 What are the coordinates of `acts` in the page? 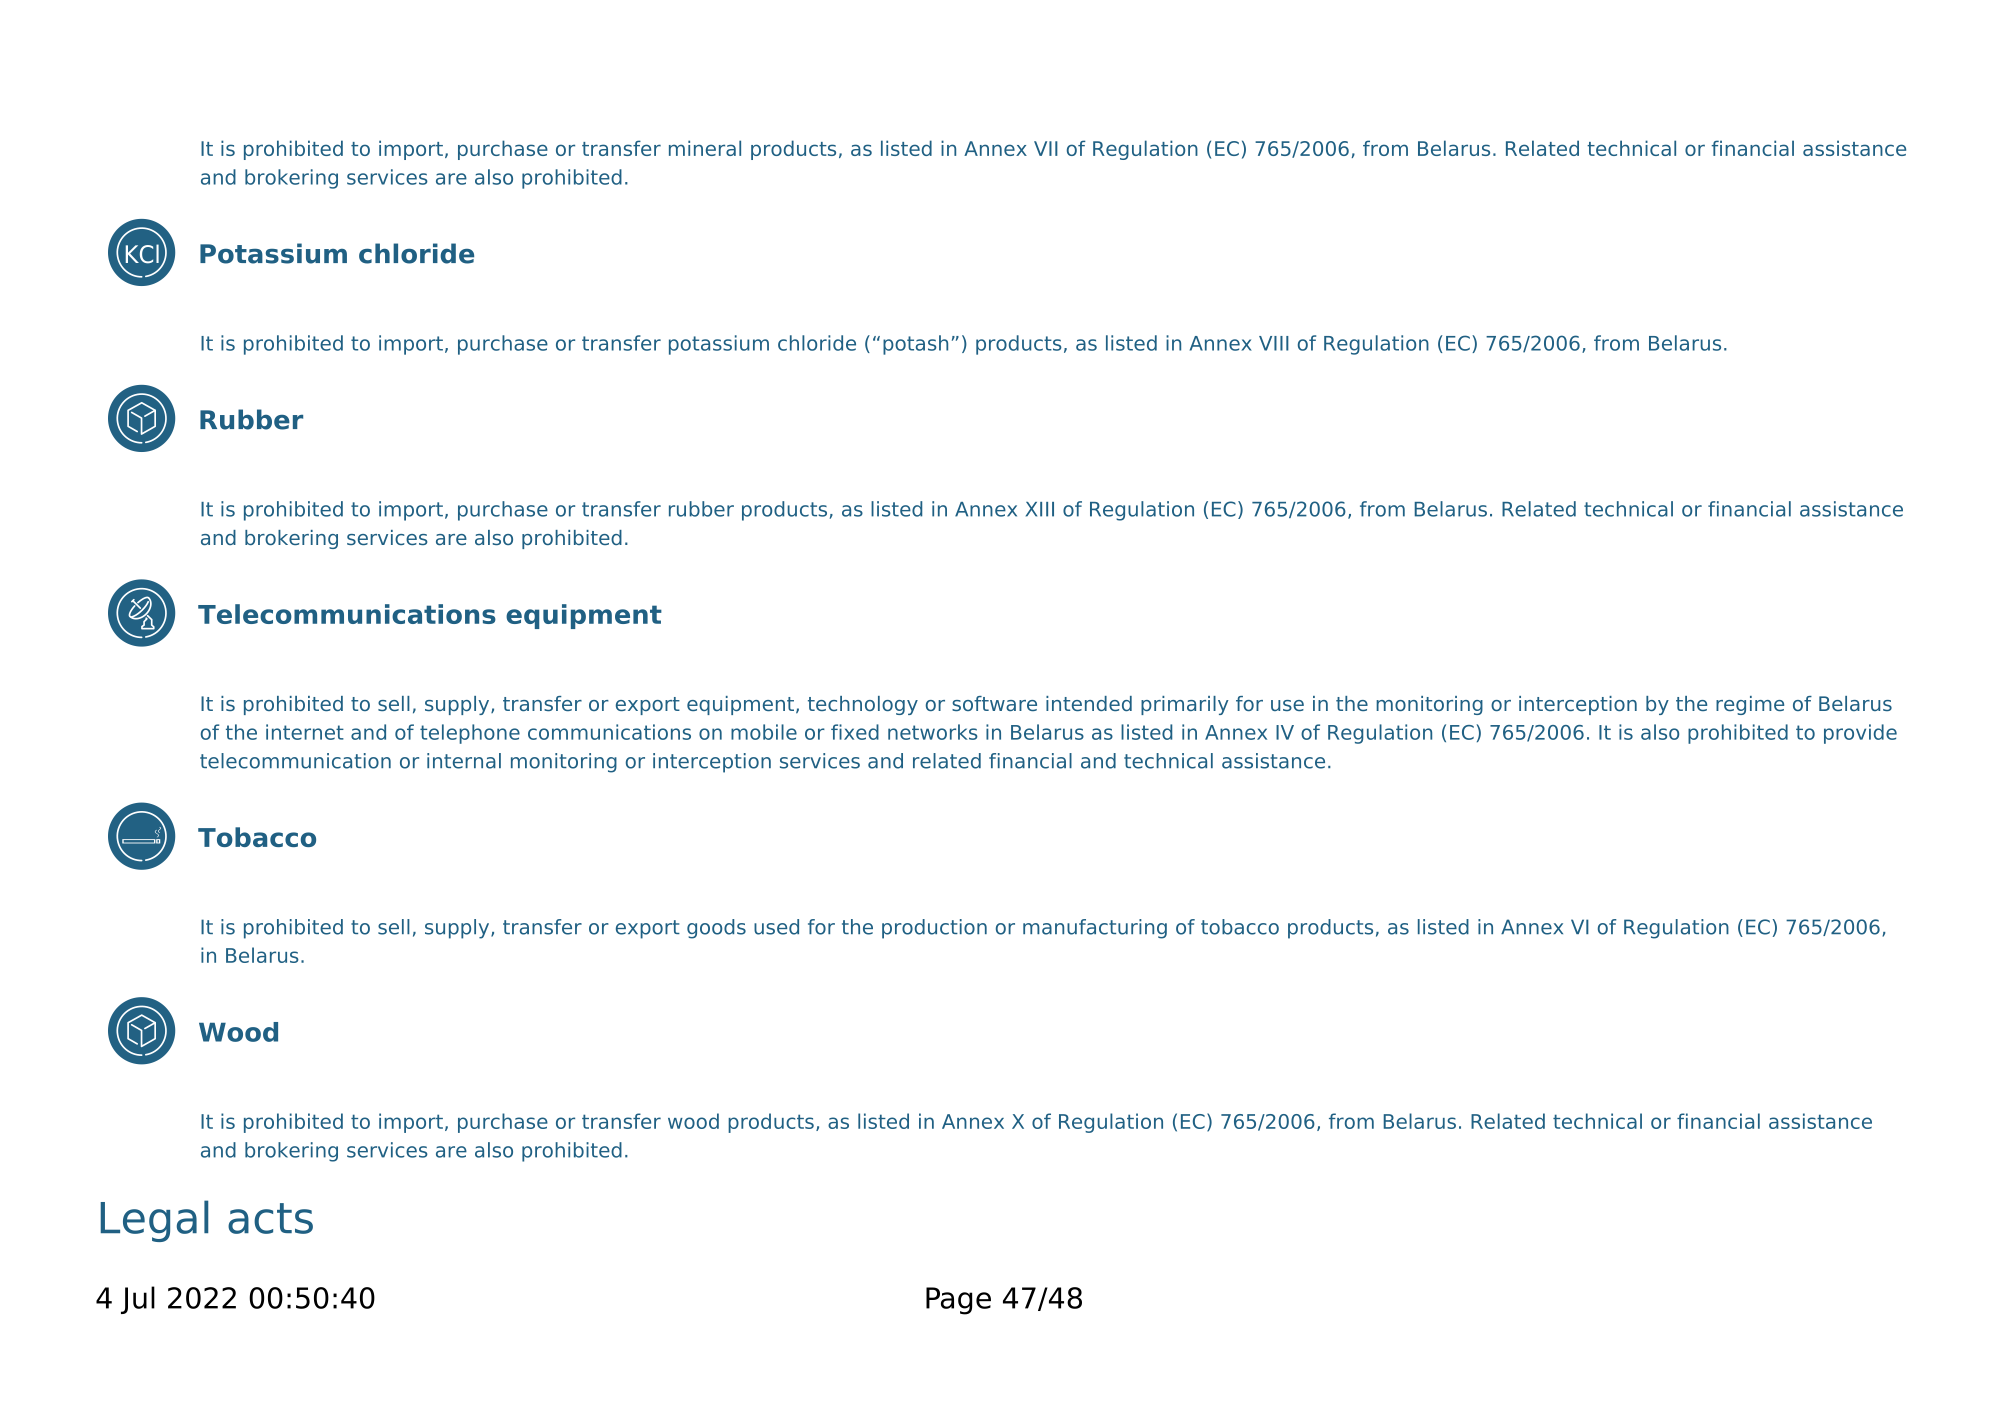 It's located at (270, 1218).
